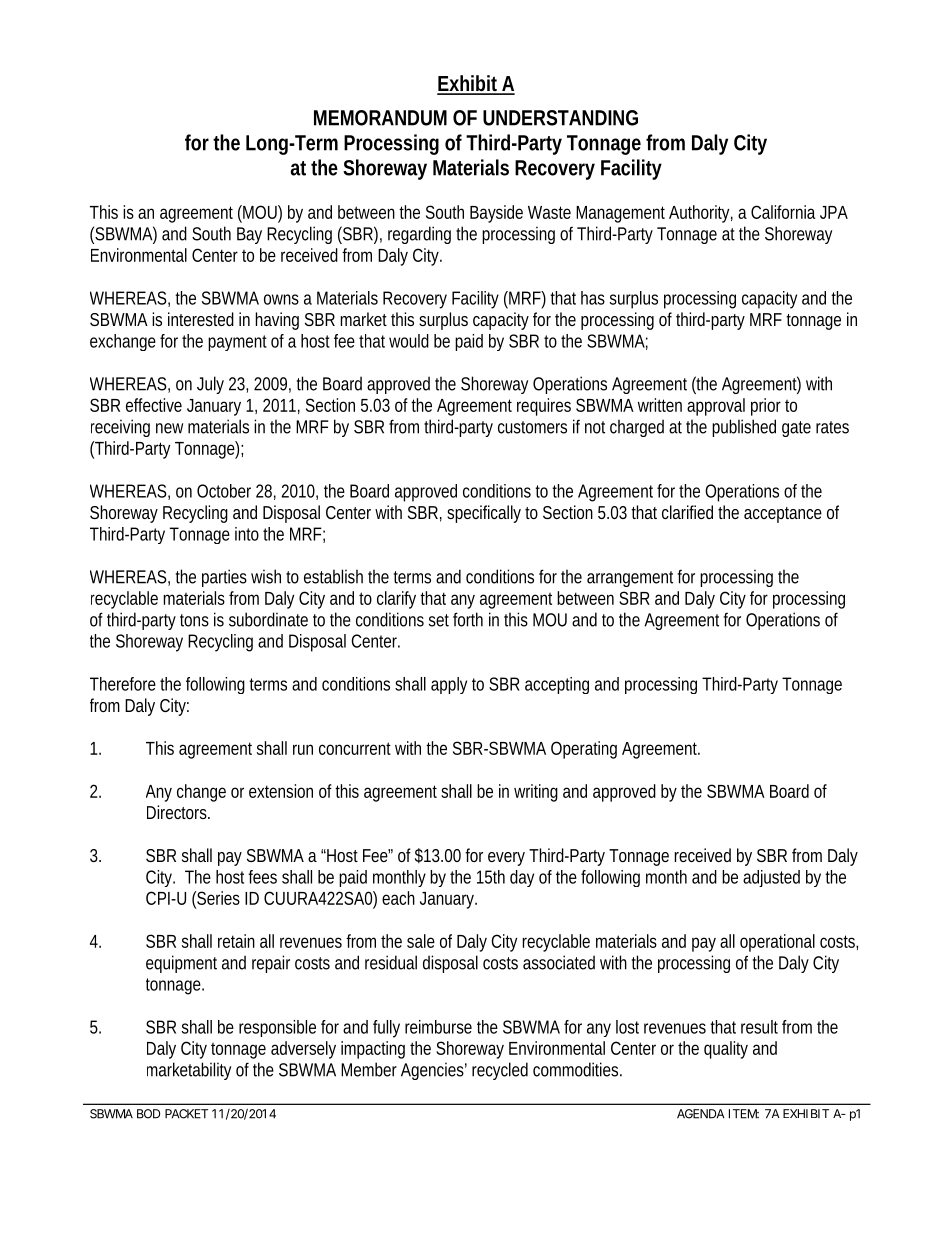 The width and height of the screenshot is (952, 1233). What do you see at coordinates (532, 427) in the screenshot?
I see `customers` at bounding box center [532, 427].
